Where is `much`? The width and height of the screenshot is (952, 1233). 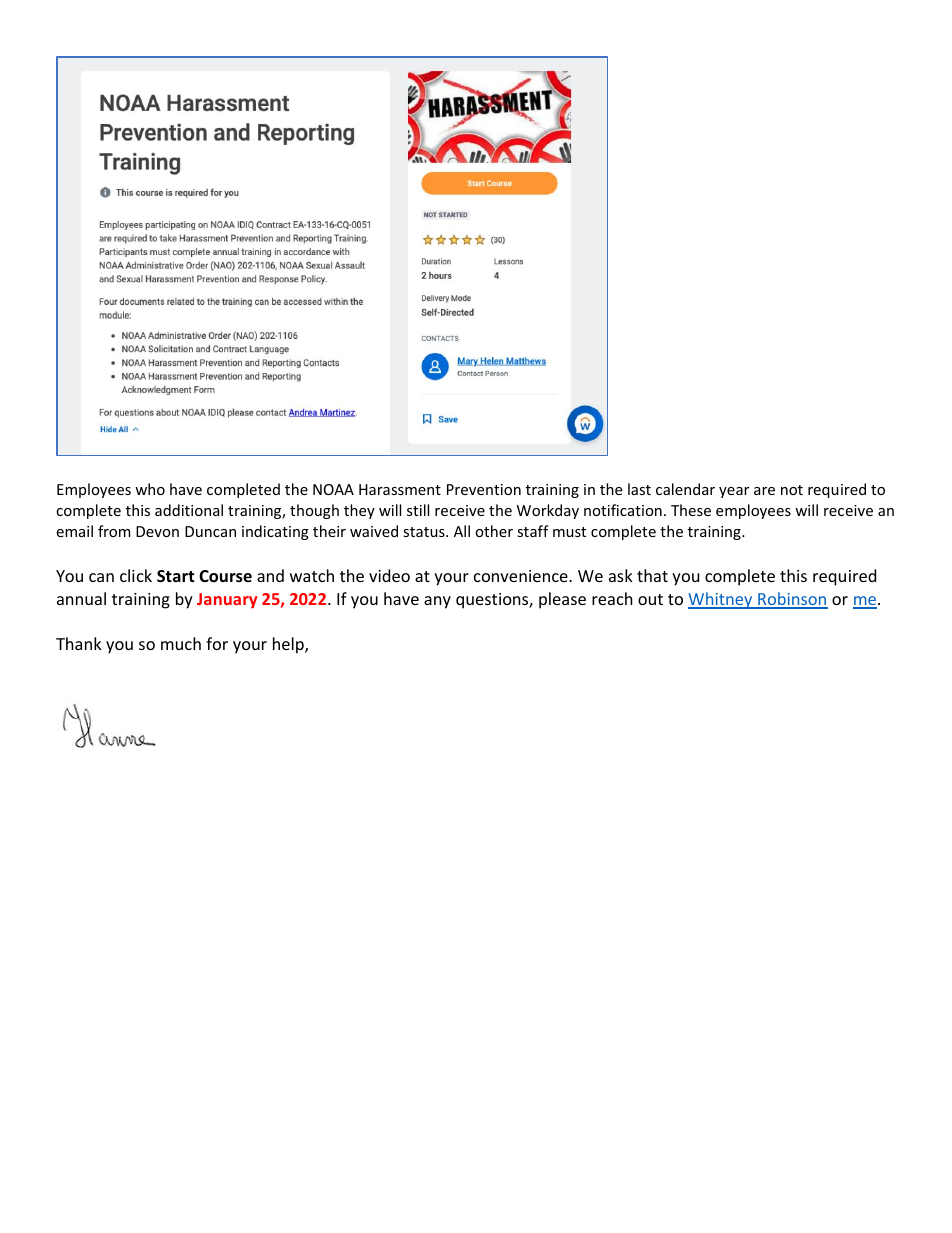 much is located at coordinates (181, 643).
